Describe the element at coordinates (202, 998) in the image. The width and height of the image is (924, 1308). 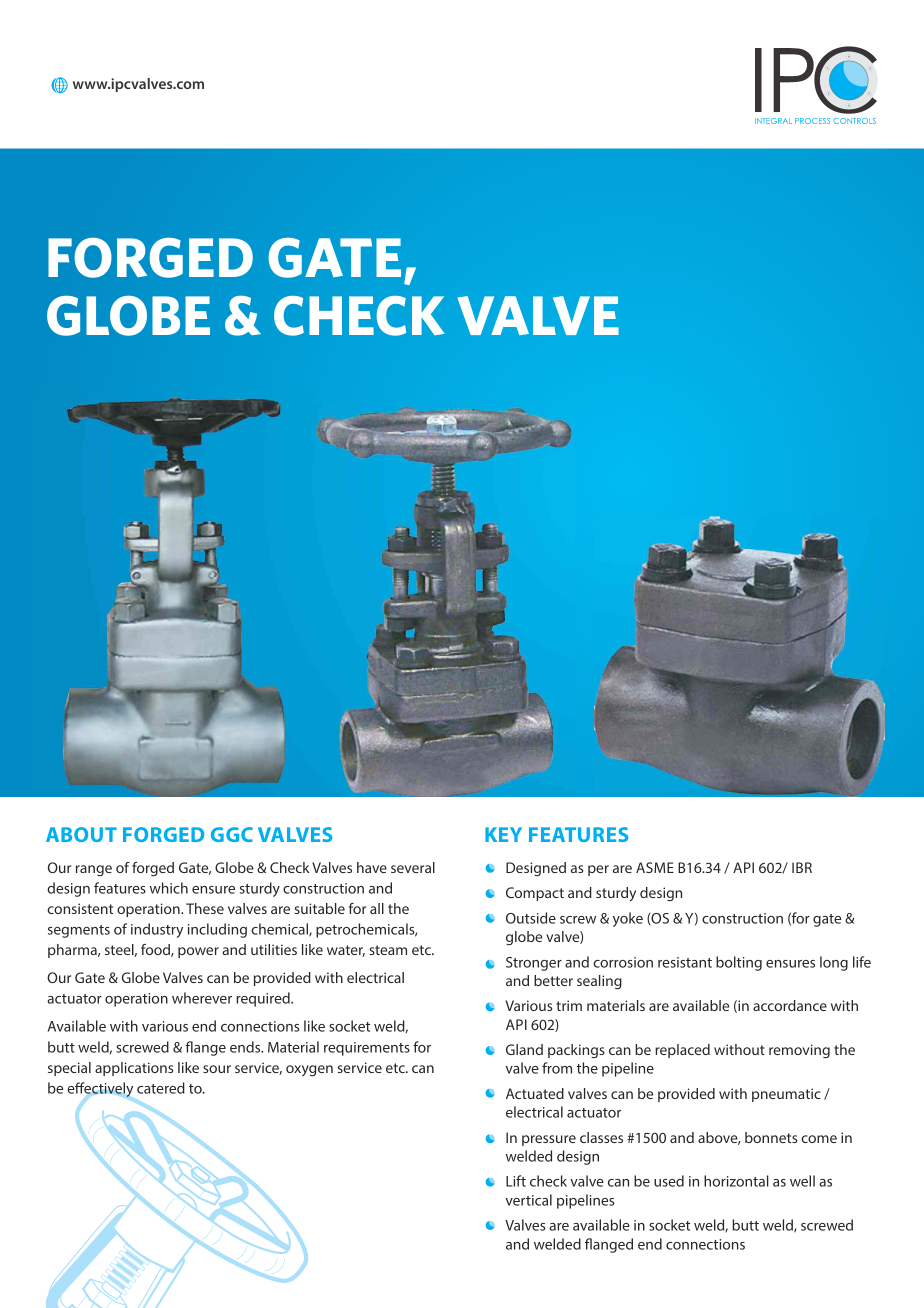
I see `wherever` at that location.
